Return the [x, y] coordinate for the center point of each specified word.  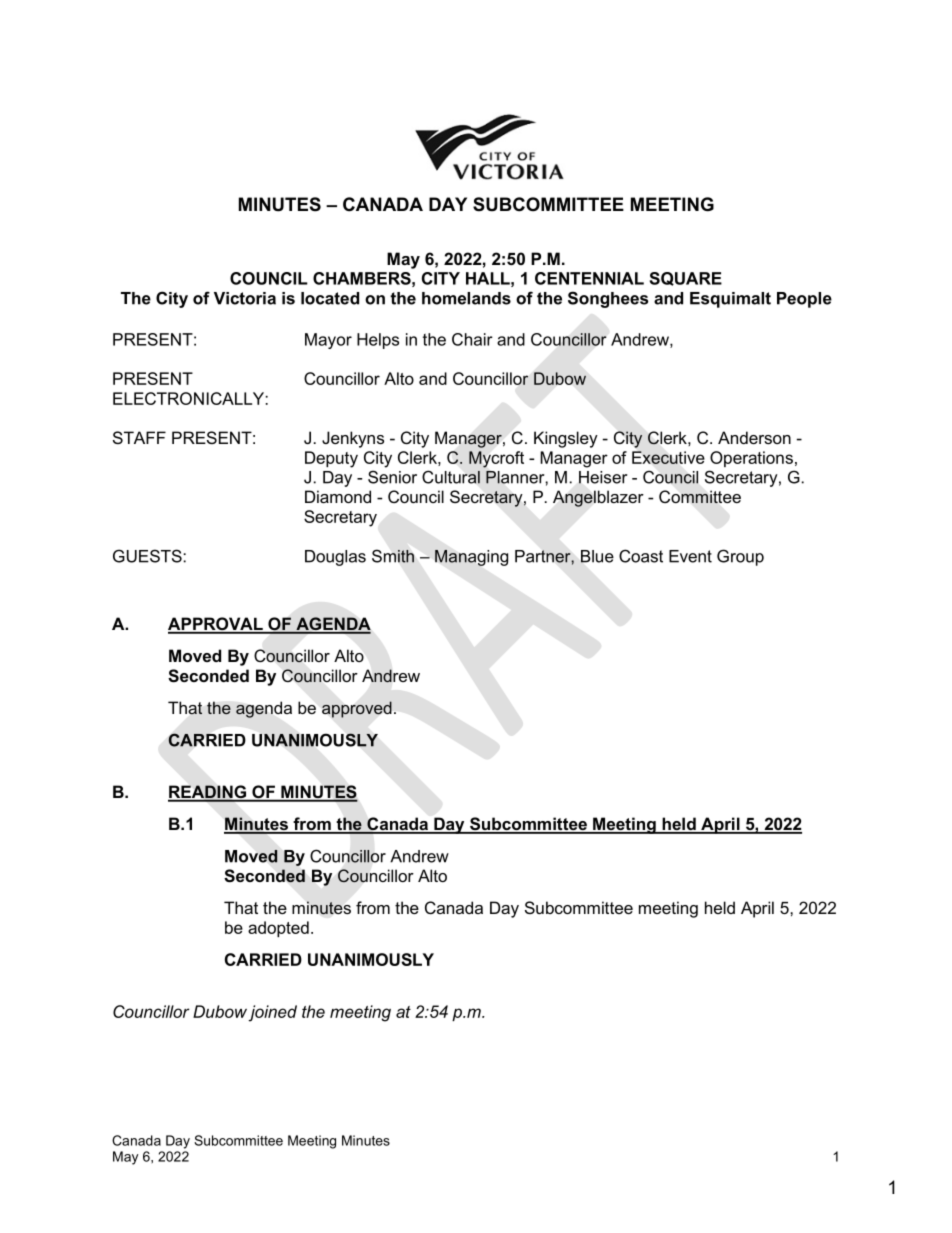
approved [357, 709]
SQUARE [686, 279]
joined [272, 1013]
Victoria [245, 298]
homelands [466, 298]
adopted [278, 929]
